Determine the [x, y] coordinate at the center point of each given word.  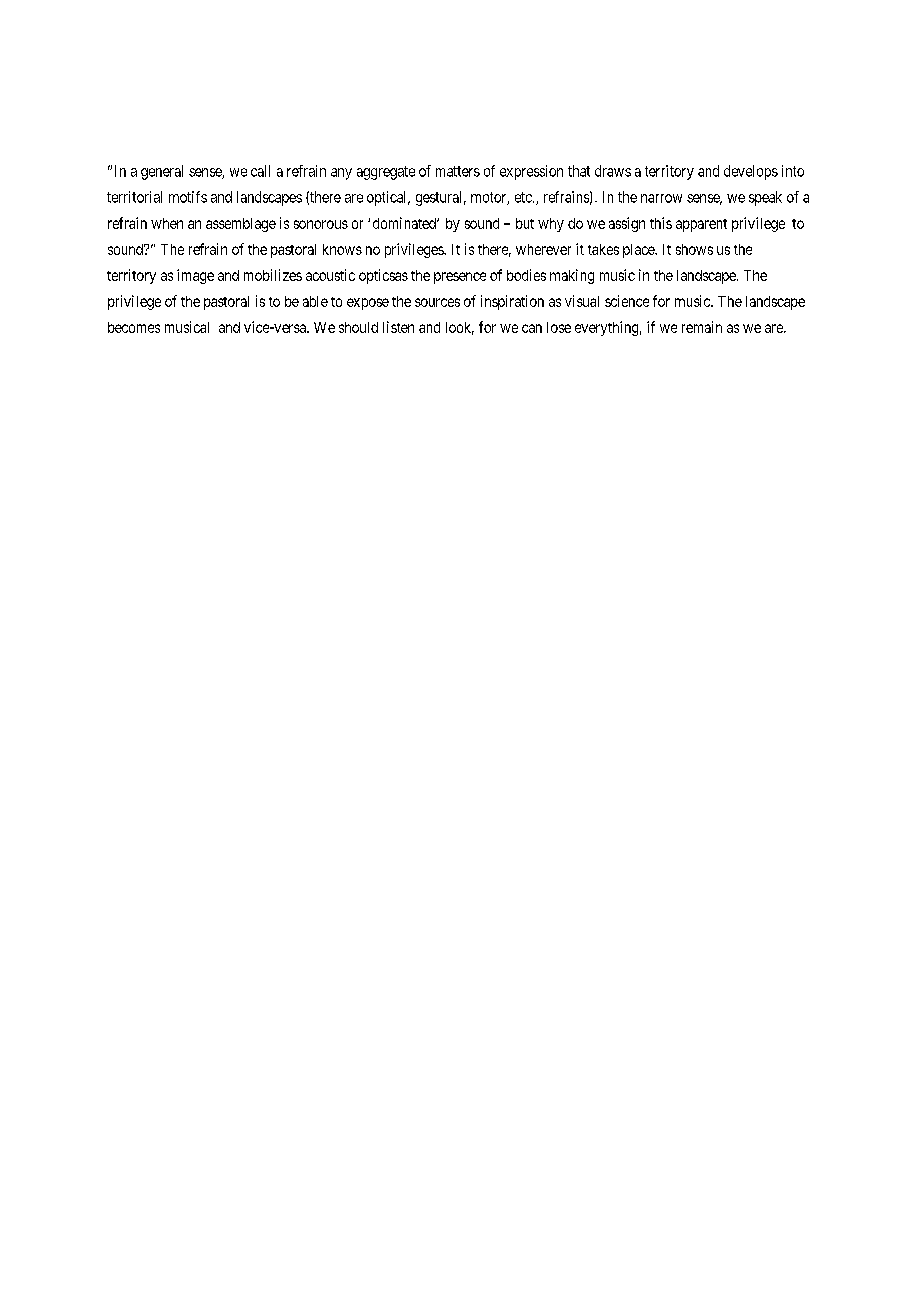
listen [398, 327]
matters [458, 171]
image [195, 276]
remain [702, 327]
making [572, 276]
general [162, 172]
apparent [701, 225]
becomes [134, 327]
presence [460, 278]
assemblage [241, 225]
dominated [405, 223]
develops [751, 172]
